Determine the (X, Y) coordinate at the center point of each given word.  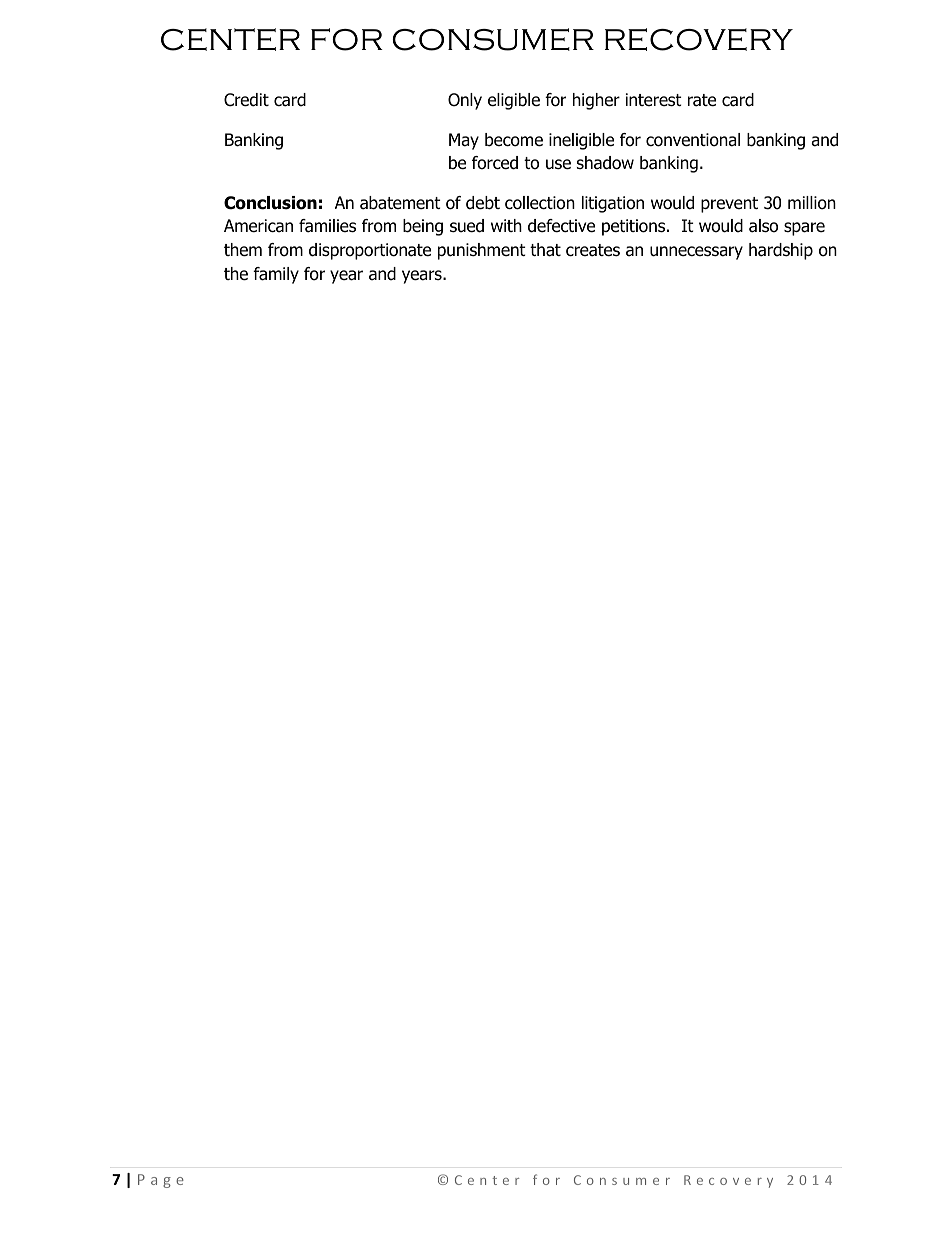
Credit (246, 100)
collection (540, 203)
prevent (729, 205)
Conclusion (270, 203)
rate (702, 100)
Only (465, 101)
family (276, 275)
